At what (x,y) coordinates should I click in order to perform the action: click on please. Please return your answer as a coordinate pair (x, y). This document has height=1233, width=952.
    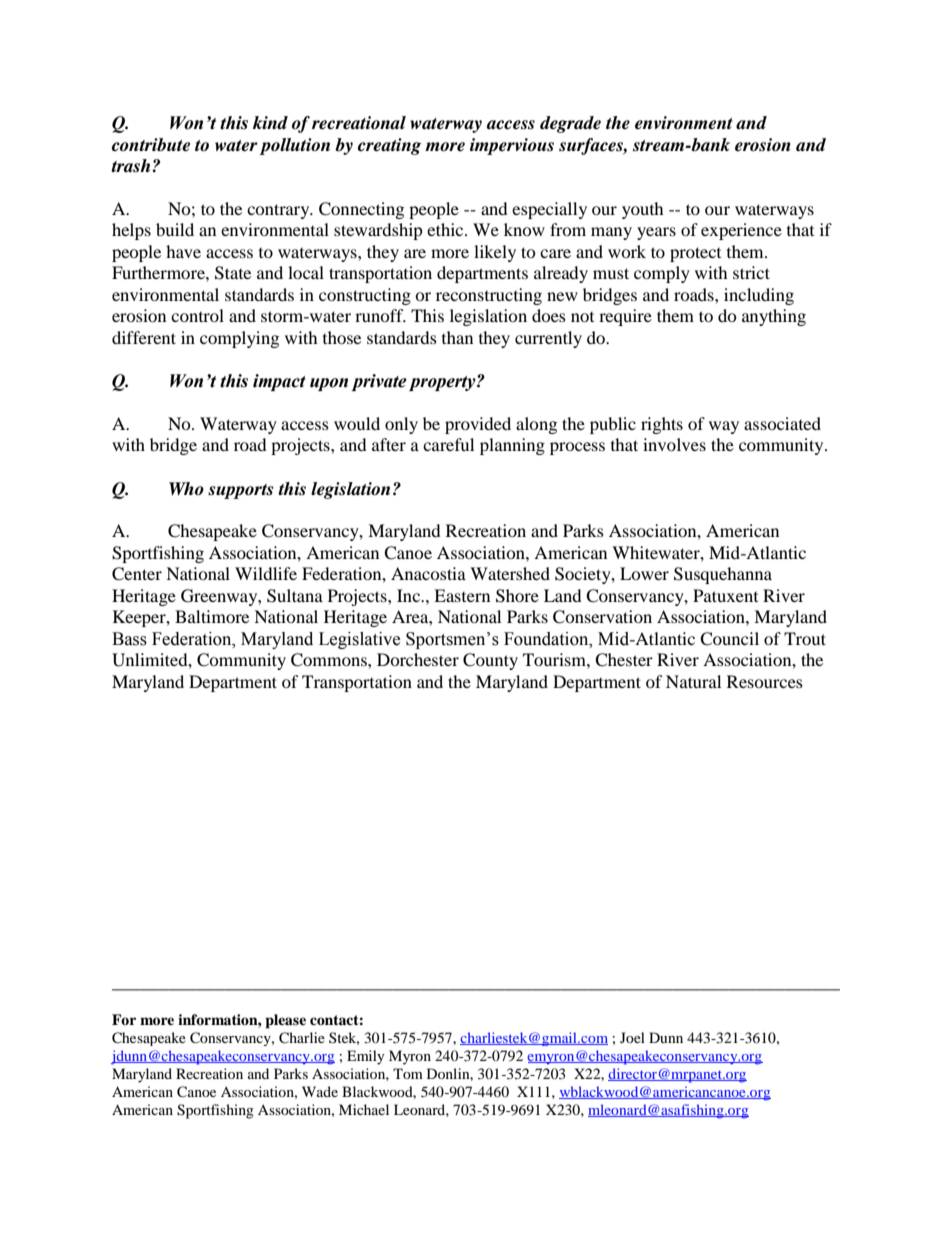
    Looking at the image, I should click on (285, 1021).
